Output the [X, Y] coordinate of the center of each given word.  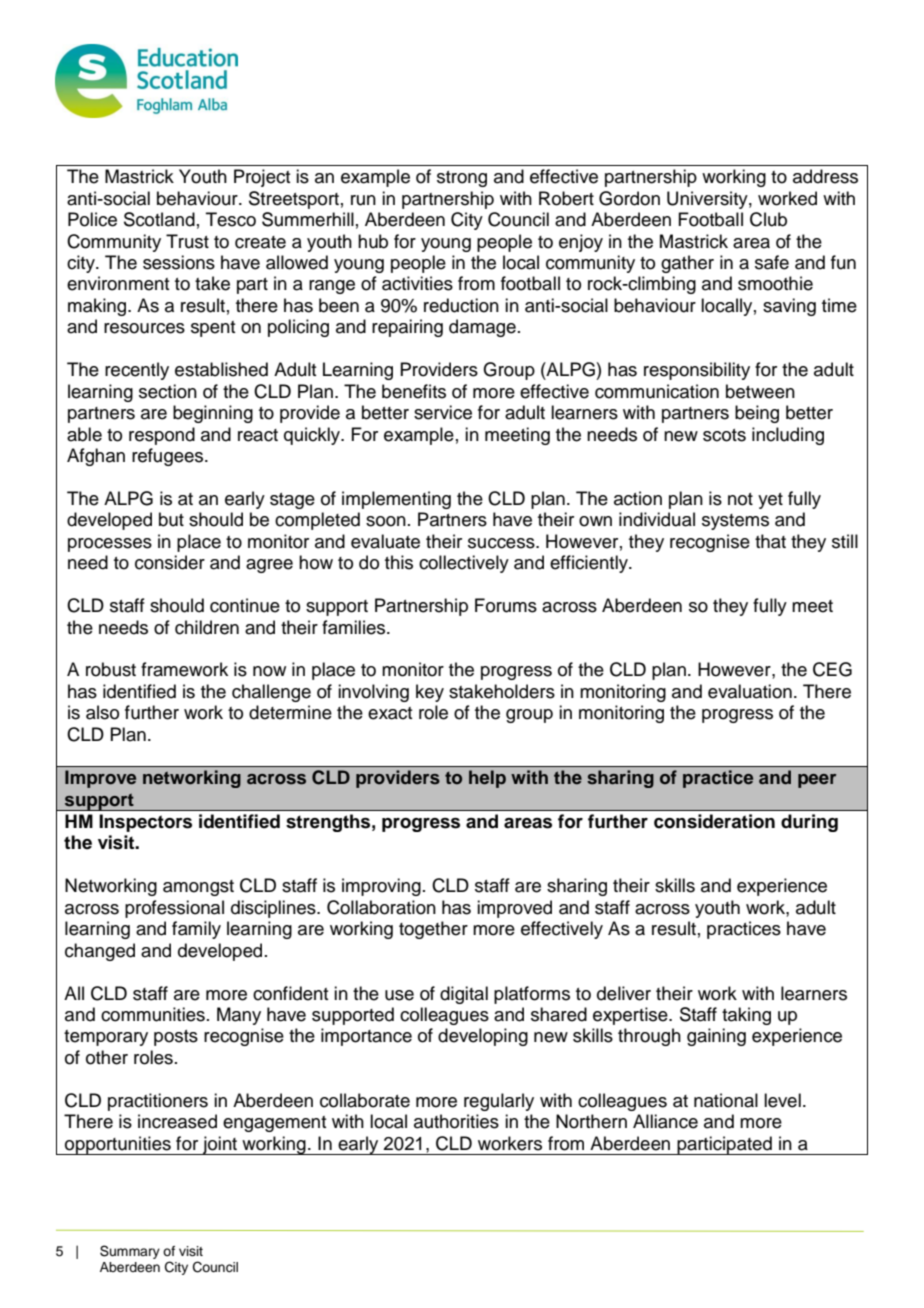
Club [768, 219]
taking [746, 1016]
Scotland [159, 219]
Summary [130, 1252]
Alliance [665, 1121]
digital [464, 995]
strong [462, 179]
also [102, 712]
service [443, 412]
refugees [169, 457]
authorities [456, 1121]
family [196, 930]
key [430, 693]
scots [724, 435]
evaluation [750, 691]
